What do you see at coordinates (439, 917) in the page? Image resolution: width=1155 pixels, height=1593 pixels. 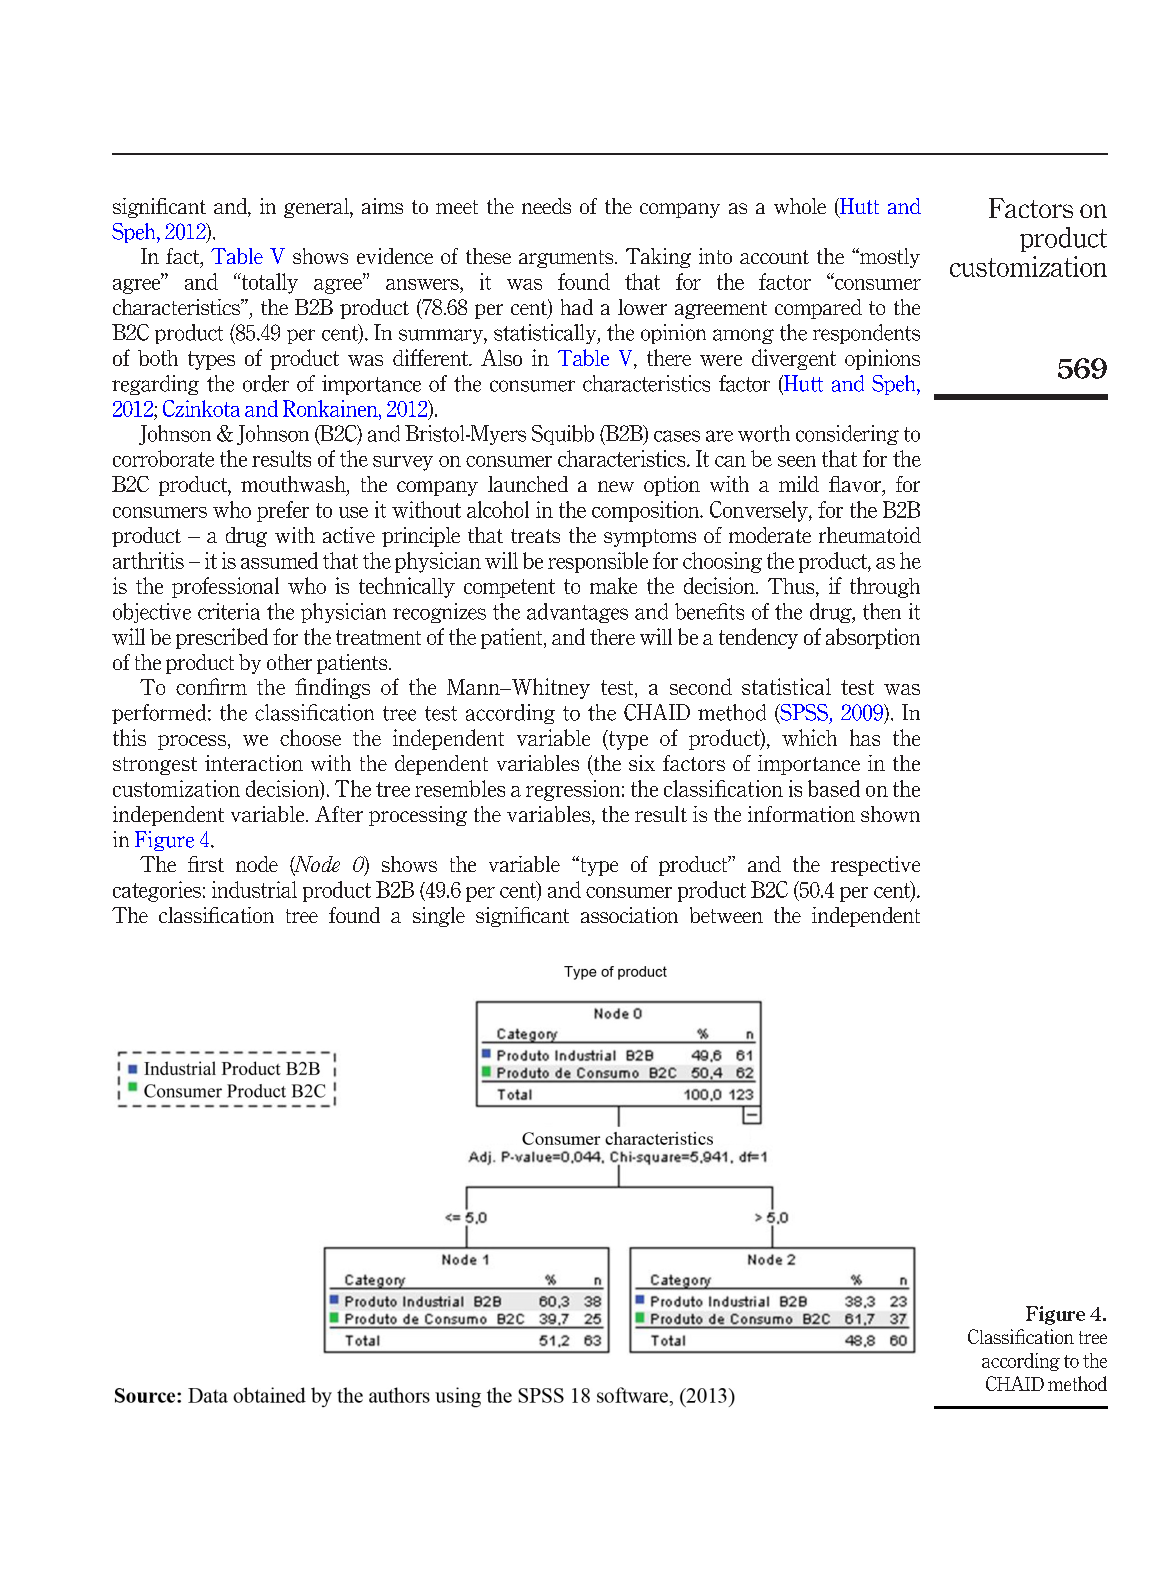 I see `single` at bounding box center [439, 917].
